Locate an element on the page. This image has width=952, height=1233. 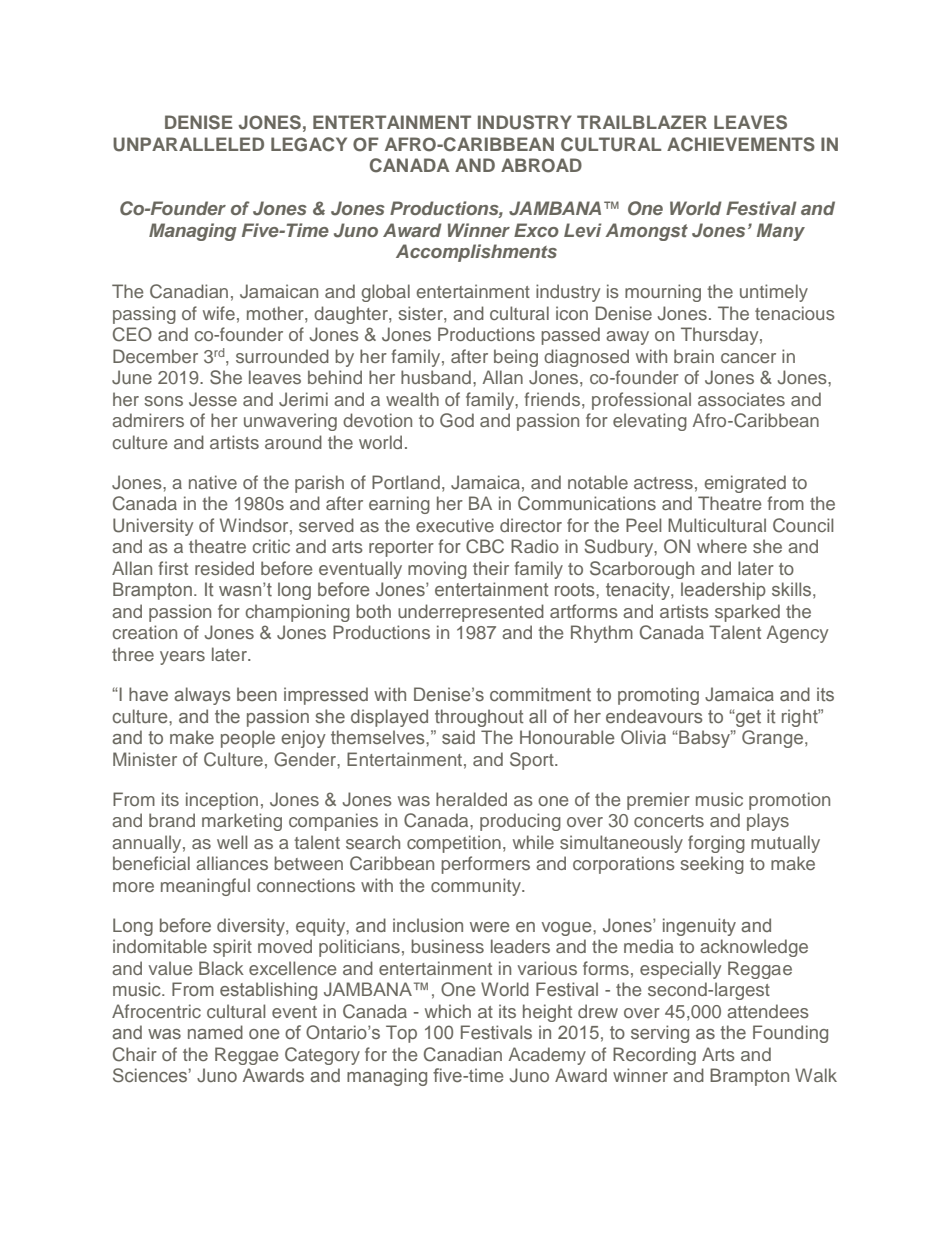
underrepresented is located at coordinates (471, 613).
